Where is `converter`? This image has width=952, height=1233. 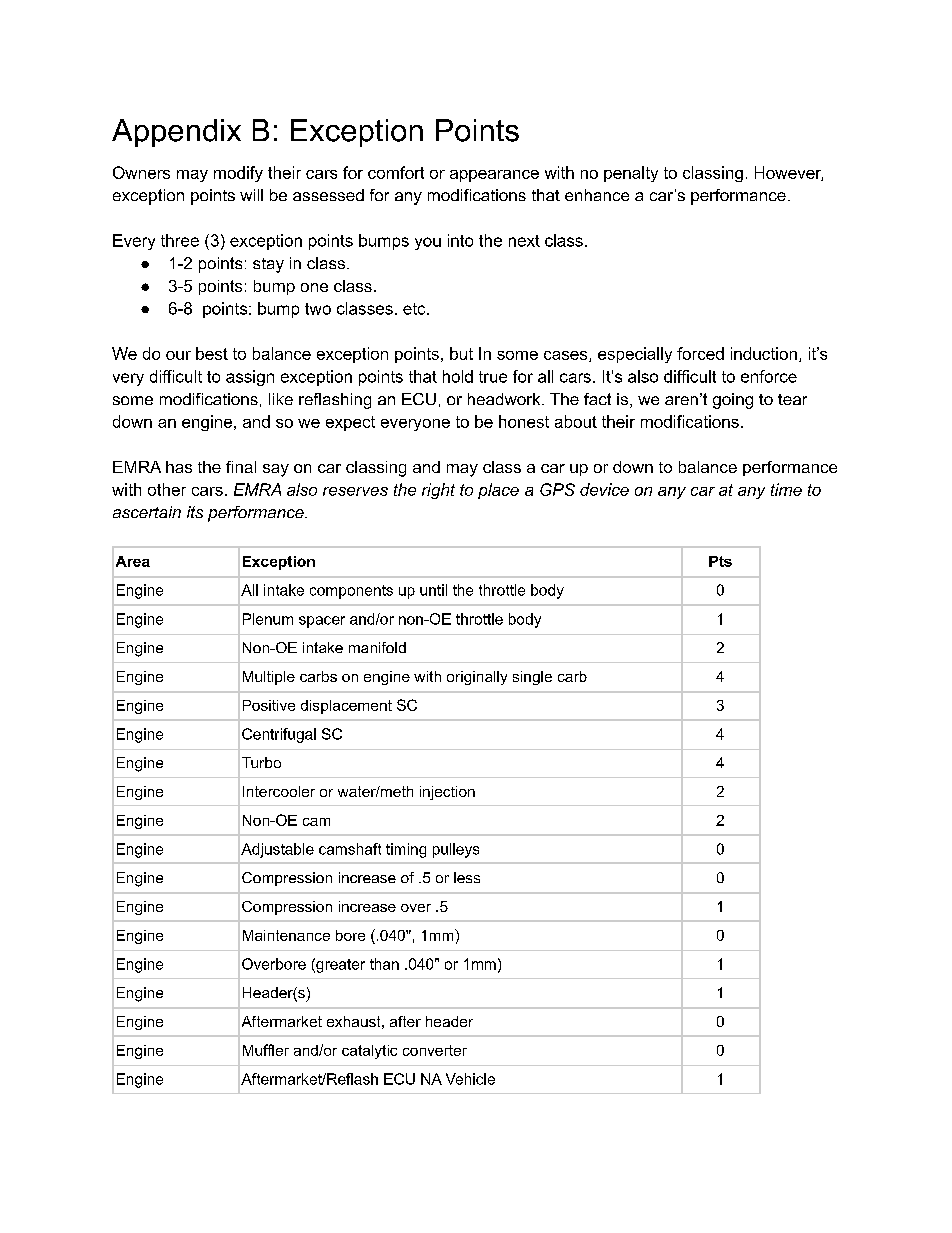 converter is located at coordinates (435, 1050).
